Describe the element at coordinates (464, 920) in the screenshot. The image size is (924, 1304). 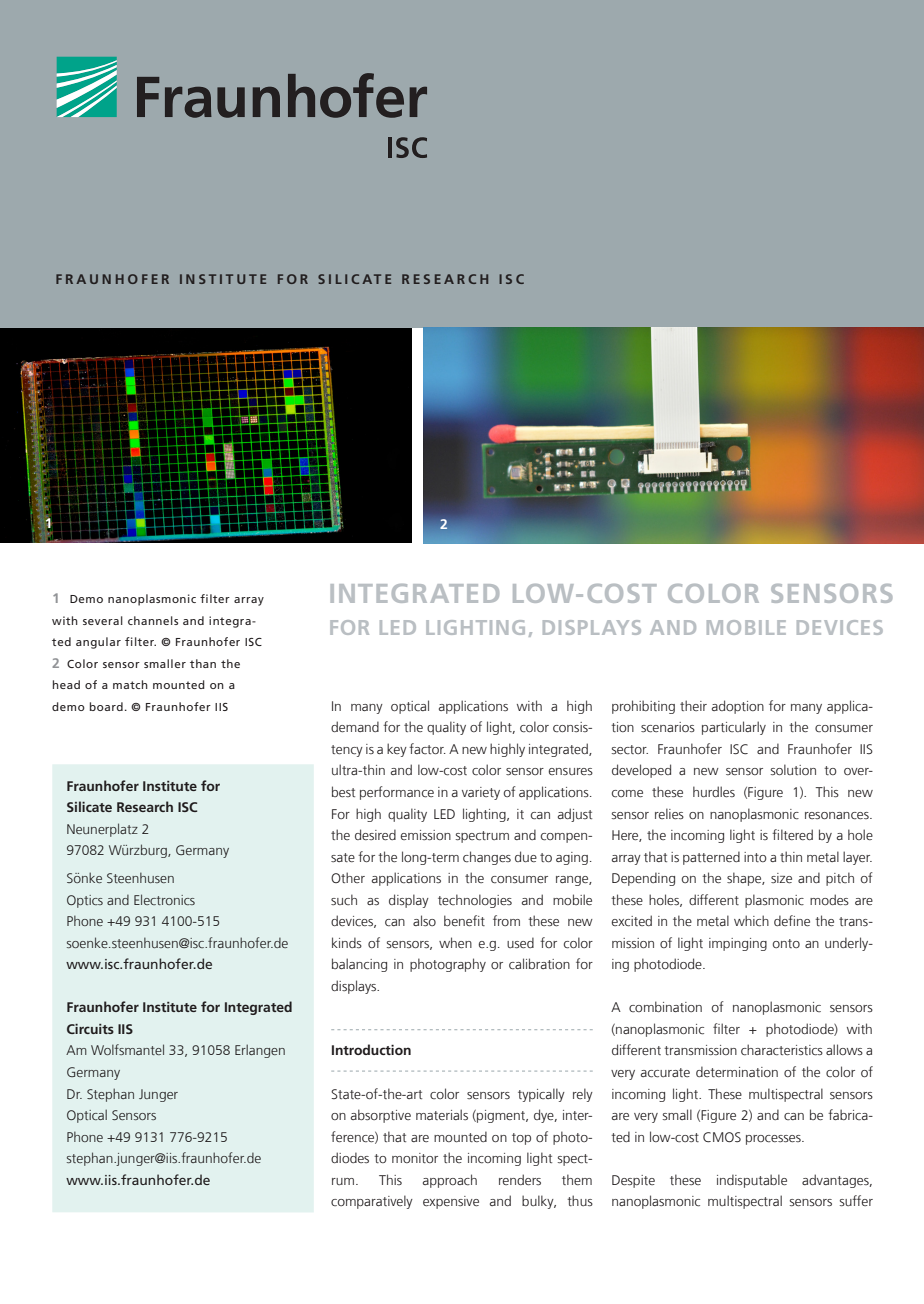
I see `benefit` at that location.
